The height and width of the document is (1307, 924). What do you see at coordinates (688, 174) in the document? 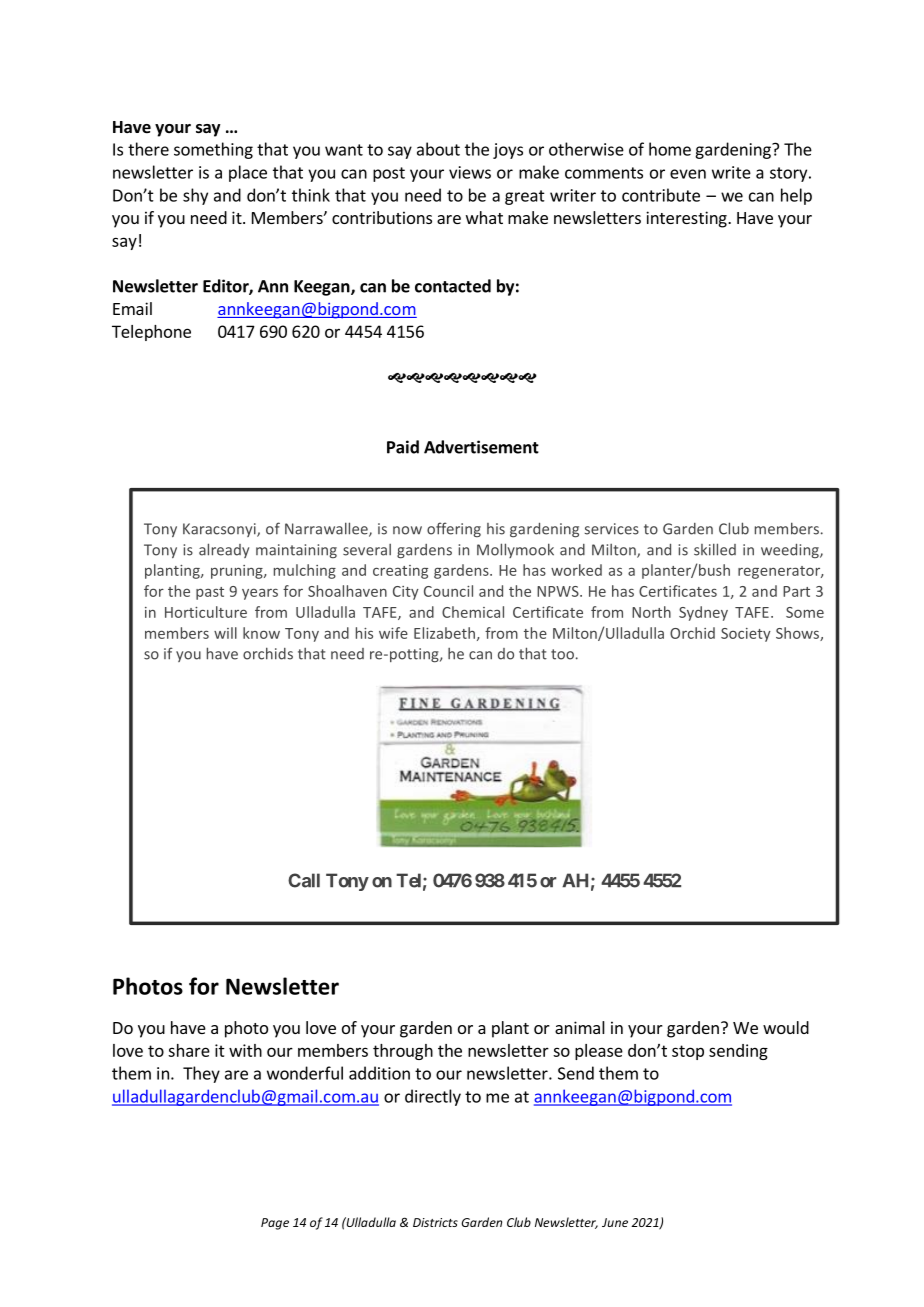
I see `even` at bounding box center [688, 174].
